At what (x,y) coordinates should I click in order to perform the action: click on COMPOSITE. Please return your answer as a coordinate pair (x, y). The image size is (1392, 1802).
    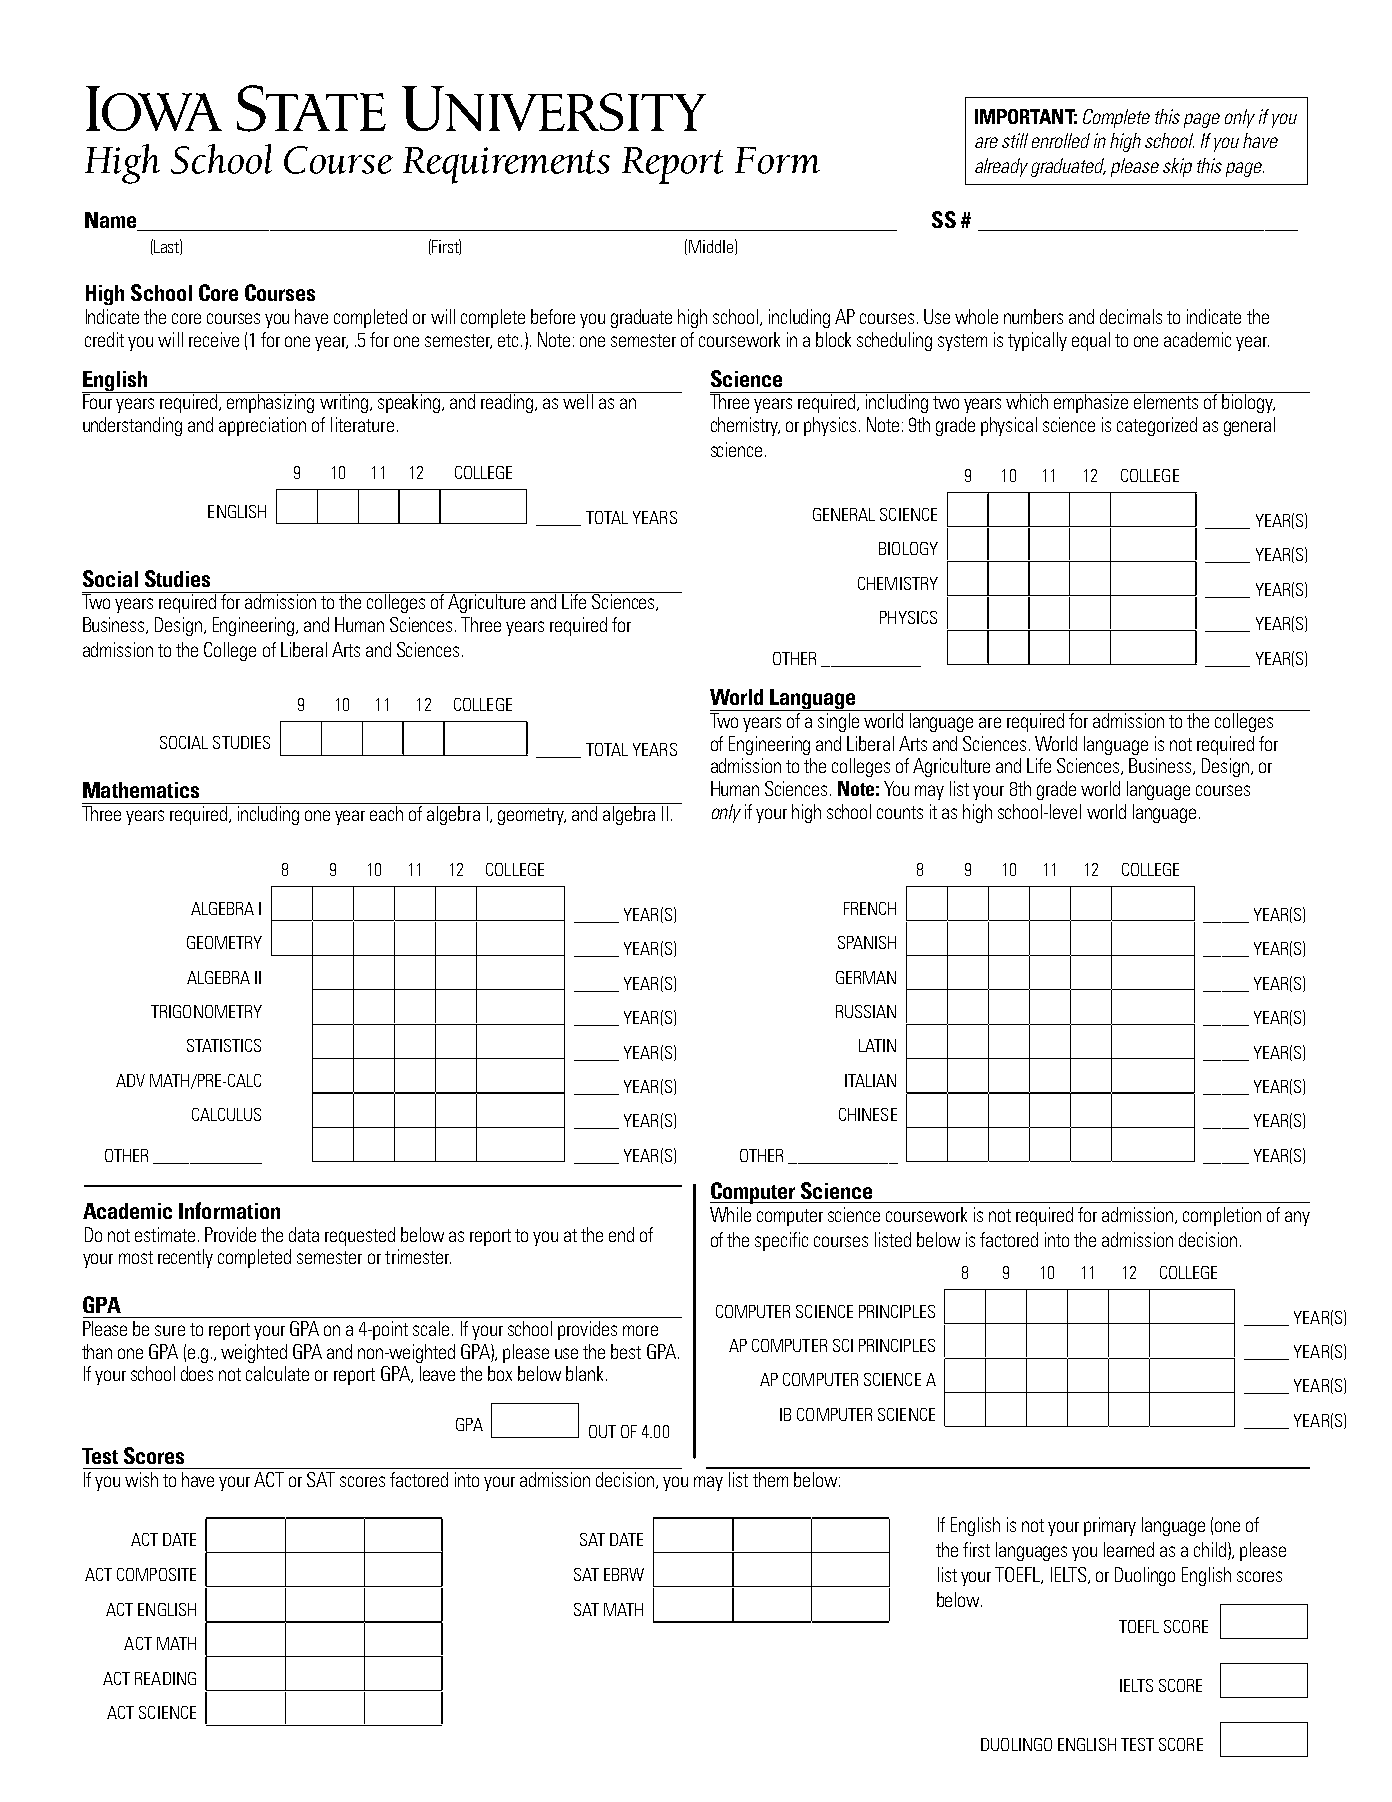
    Looking at the image, I should click on (156, 1574).
